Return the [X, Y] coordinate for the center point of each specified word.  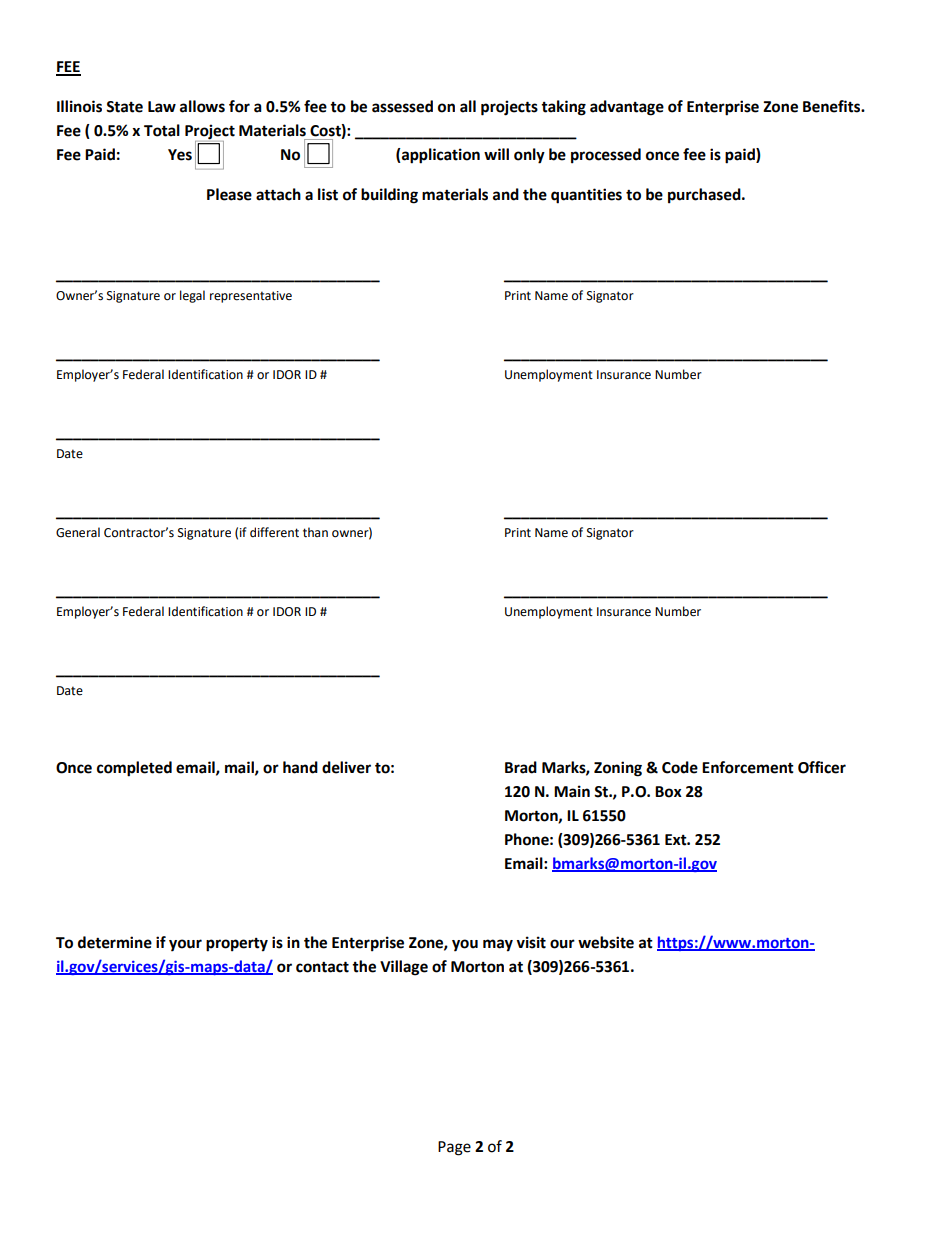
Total [162, 130]
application [440, 156]
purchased [705, 196]
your [185, 945]
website [606, 942]
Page [454, 1148]
